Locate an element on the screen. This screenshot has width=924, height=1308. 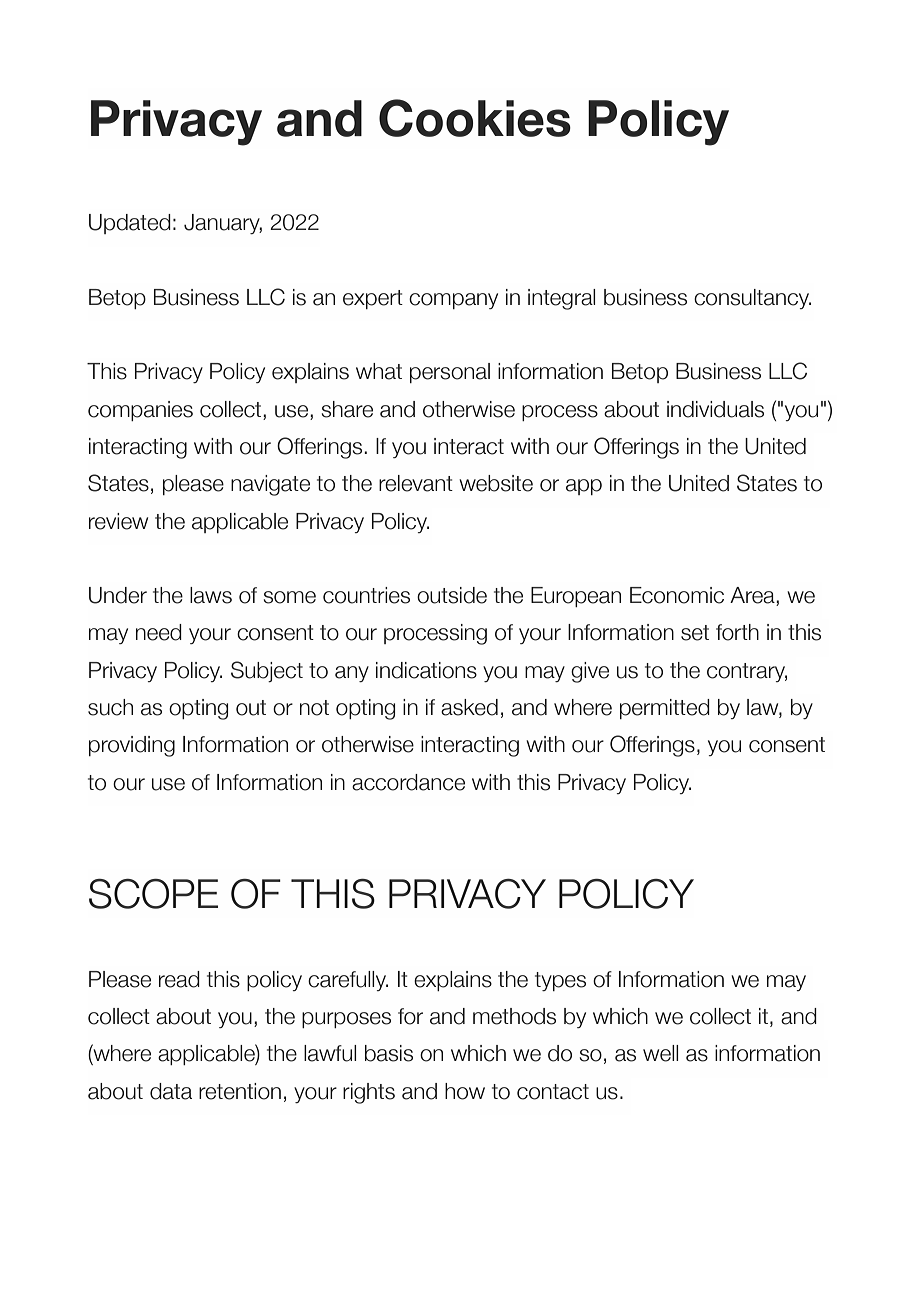
consultancy is located at coordinates (752, 299).
